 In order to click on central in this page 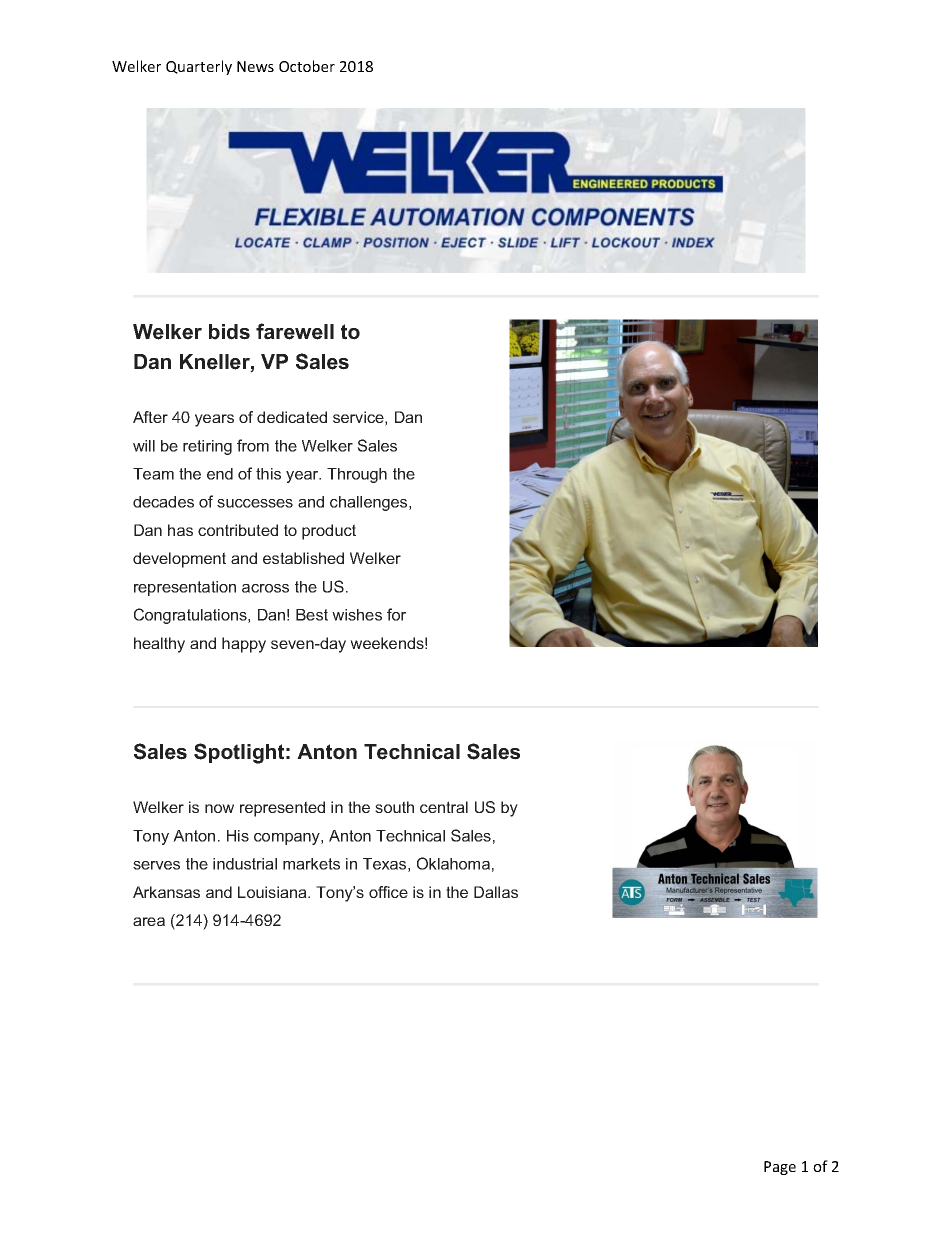, I will do `click(444, 807)`.
